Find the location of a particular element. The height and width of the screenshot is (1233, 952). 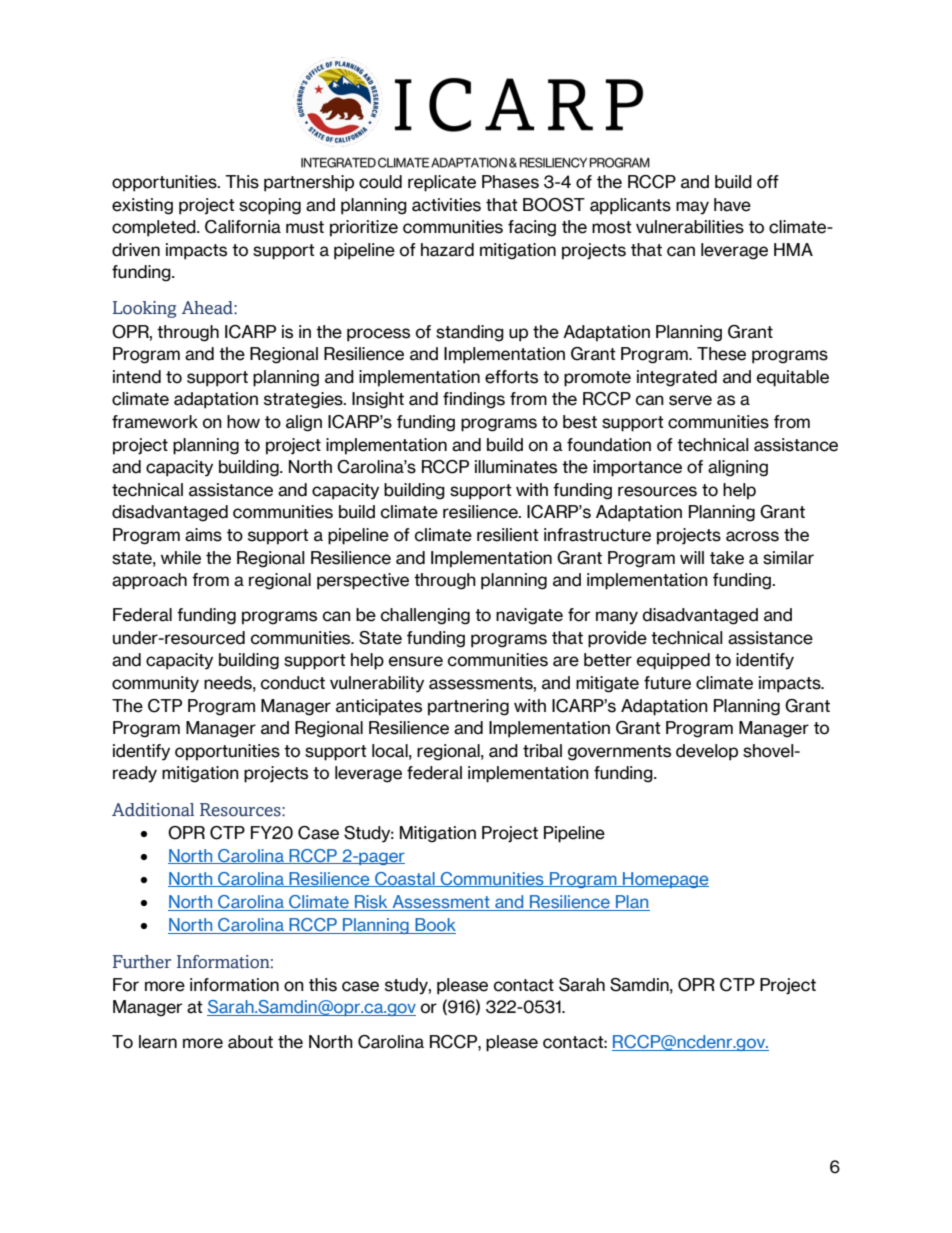

Coastal is located at coordinates (405, 879).
